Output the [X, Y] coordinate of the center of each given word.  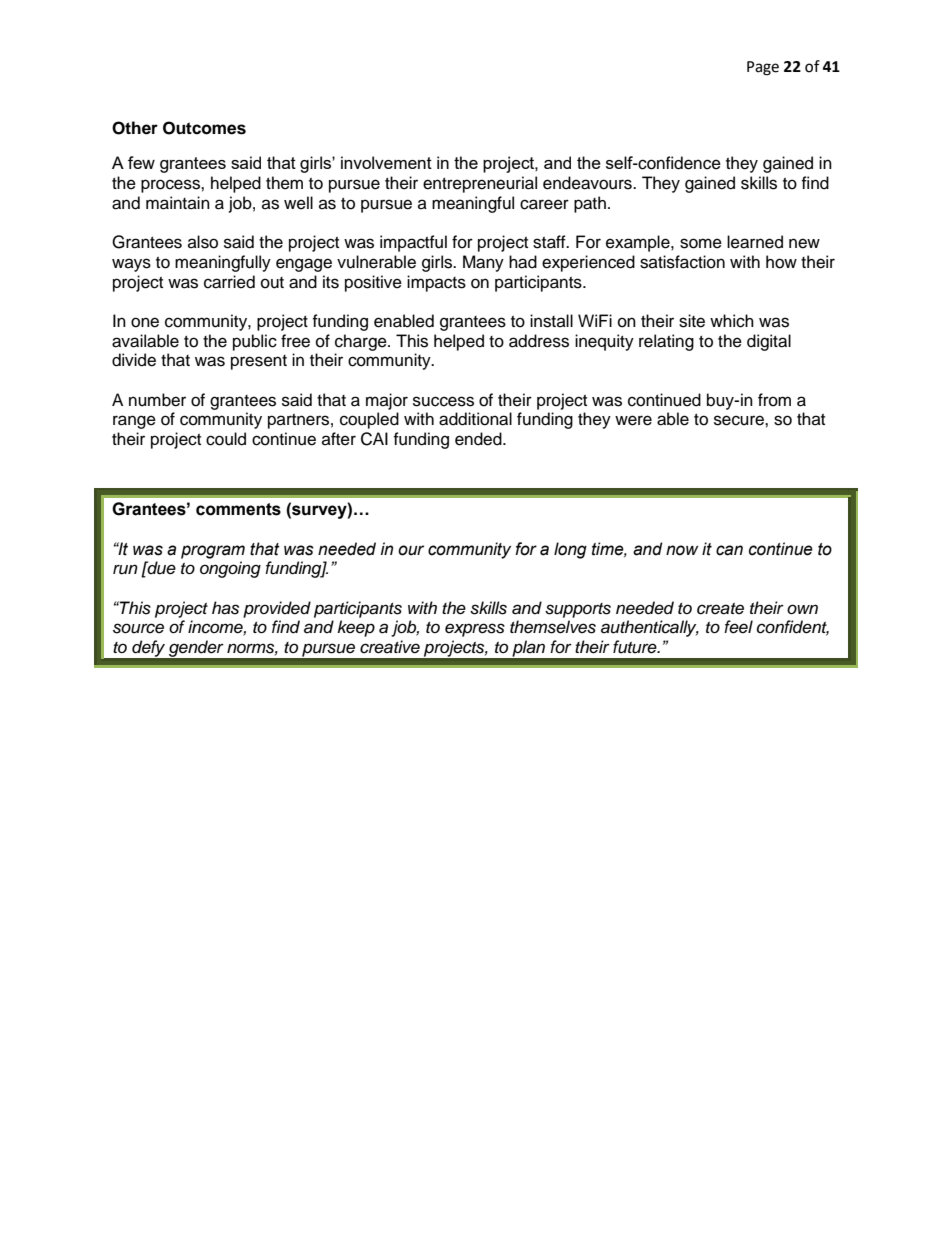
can [729, 550]
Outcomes [204, 128]
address [539, 341]
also [203, 242]
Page [763, 68]
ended [479, 439]
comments [238, 509]
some [701, 243]
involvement [386, 162]
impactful [413, 243]
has [225, 608]
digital [769, 342]
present [259, 362]
